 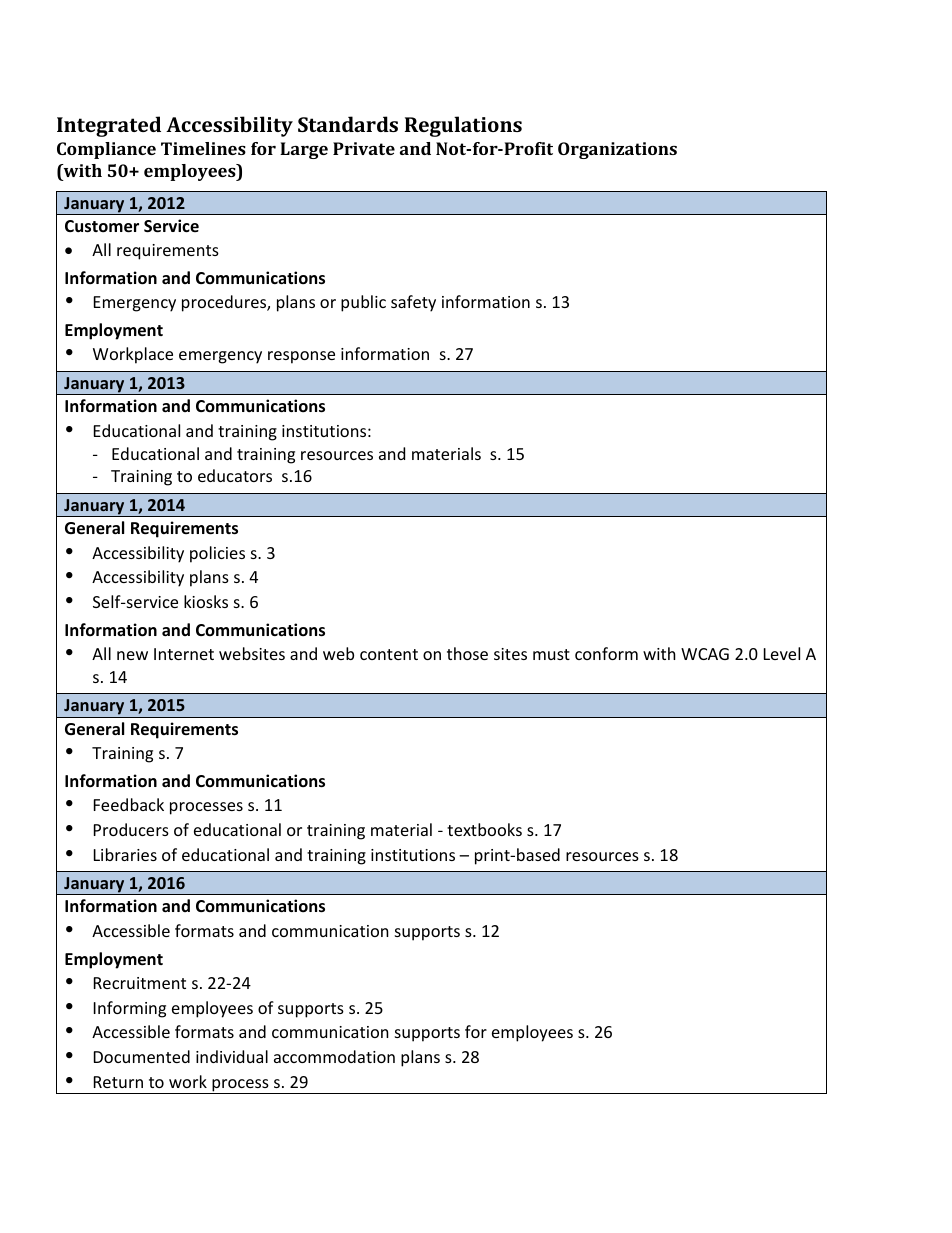 I want to click on Documented, so click(x=142, y=1056).
